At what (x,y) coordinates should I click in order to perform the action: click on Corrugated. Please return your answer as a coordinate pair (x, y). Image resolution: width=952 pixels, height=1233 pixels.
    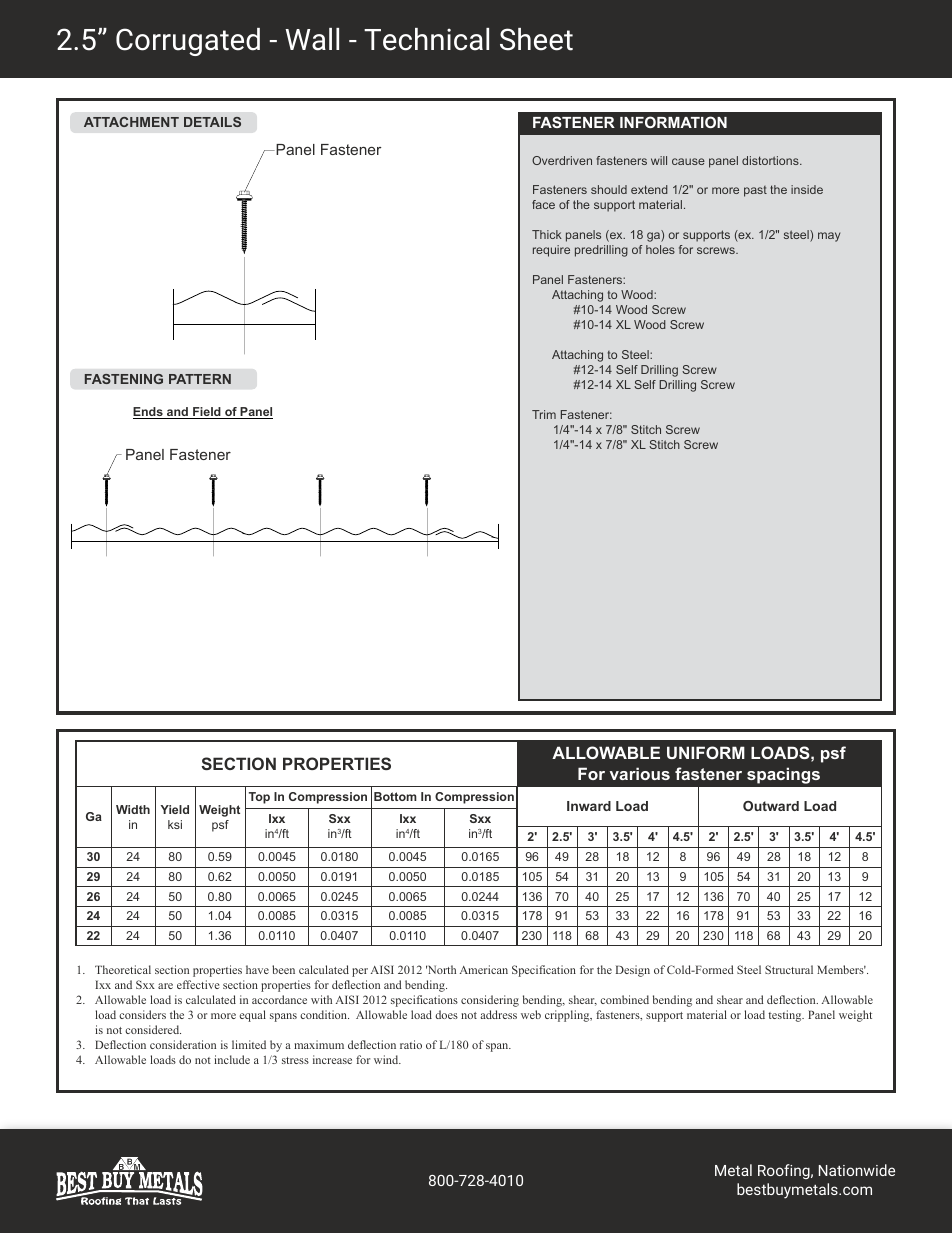
    Looking at the image, I should click on (188, 42).
